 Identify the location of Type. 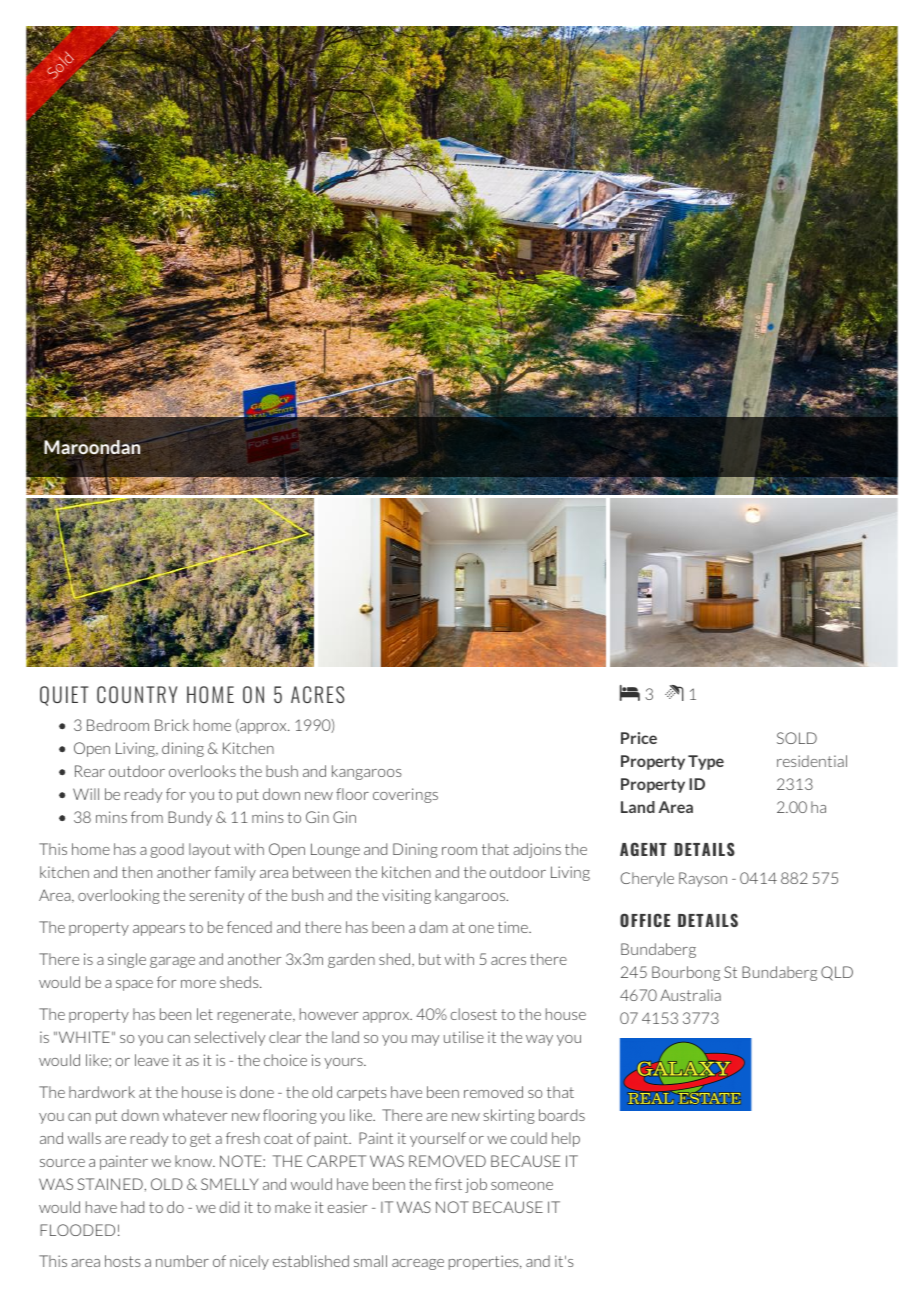
(706, 762).
